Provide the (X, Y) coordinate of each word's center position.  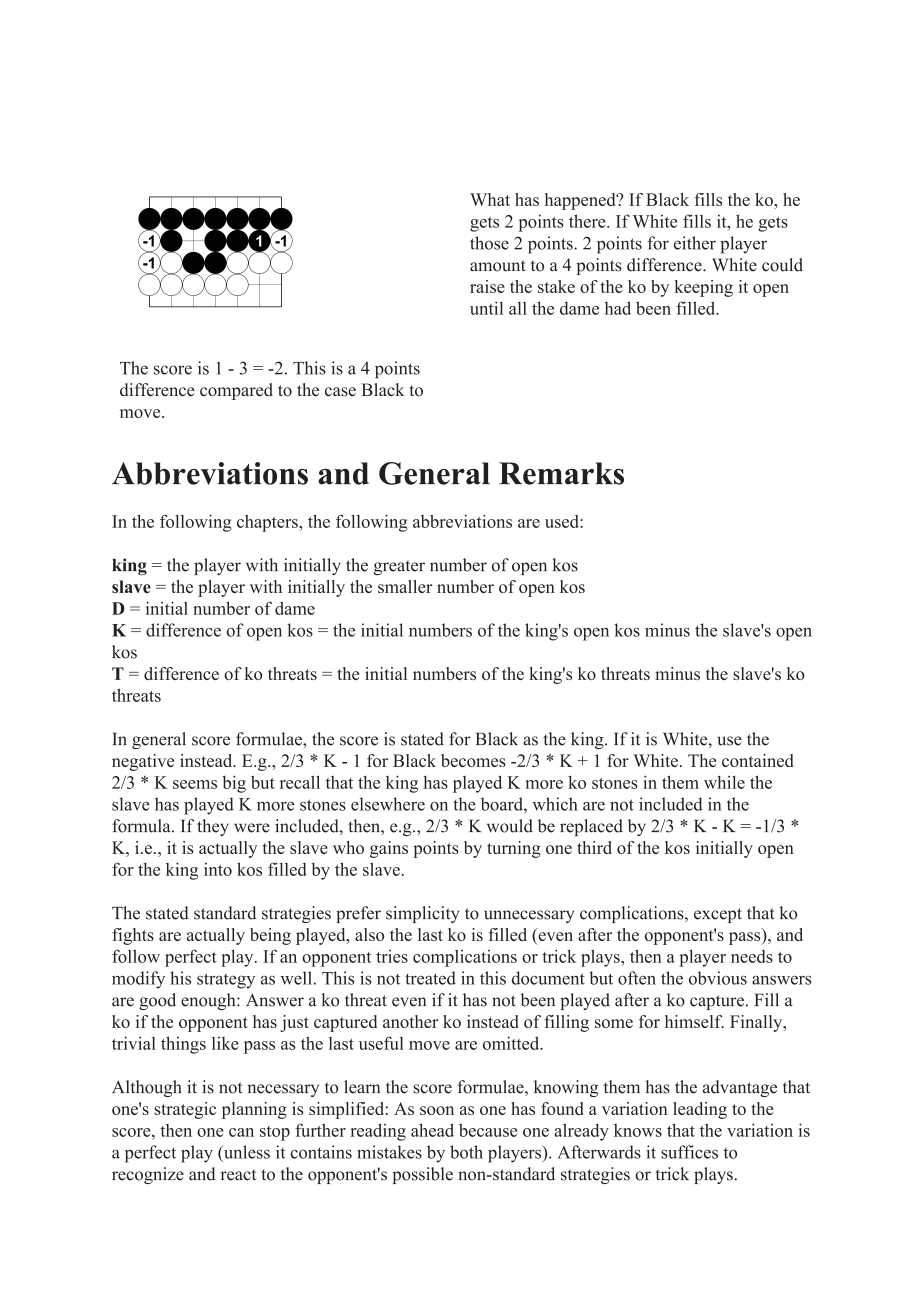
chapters (268, 523)
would (510, 826)
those (489, 243)
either (695, 243)
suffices (689, 1152)
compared (236, 391)
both (466, 1152)
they (213, 827)
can (241, 1132)
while (724, 782)
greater (399, 567)
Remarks (561, 473)
